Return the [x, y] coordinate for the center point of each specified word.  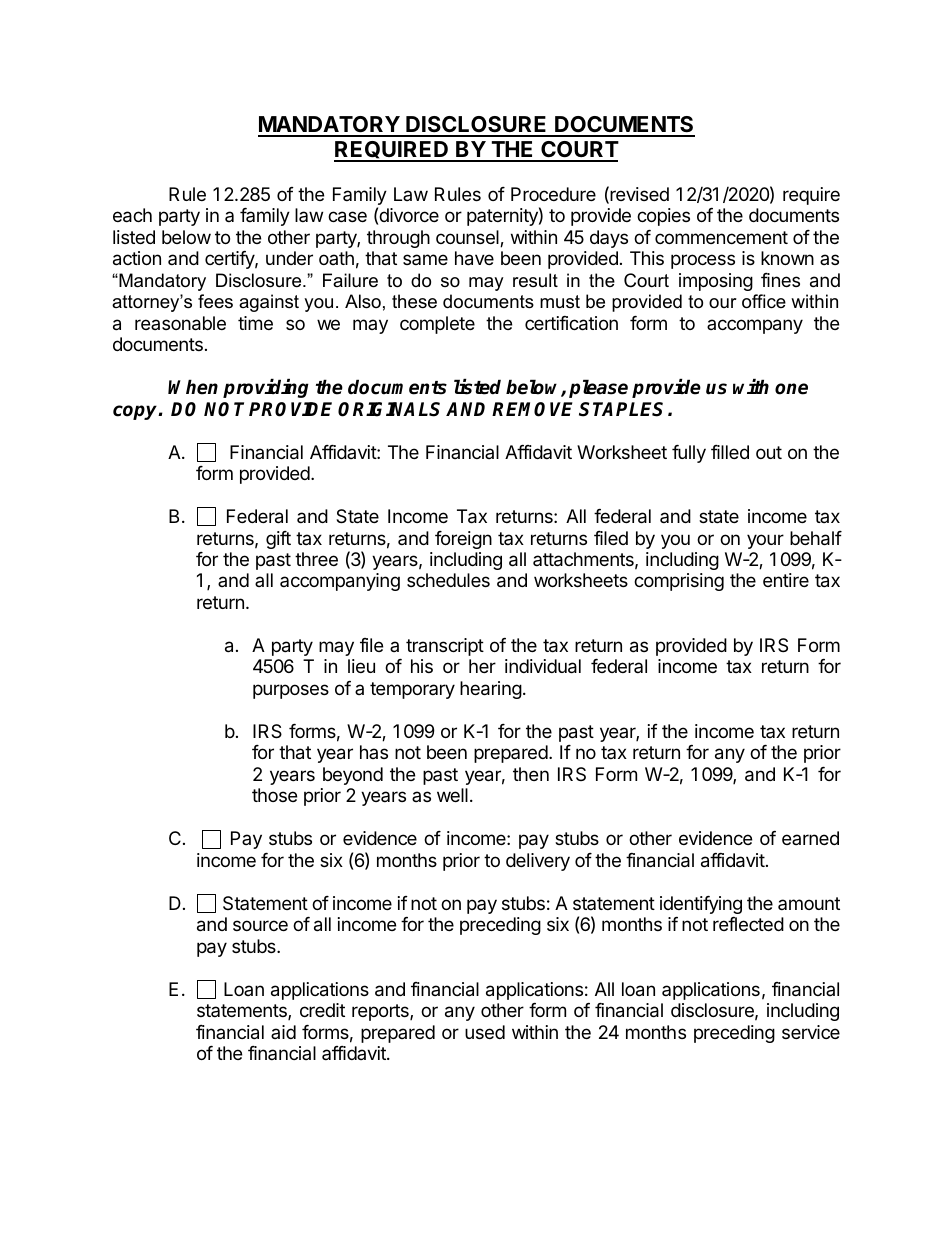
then [531, 774]
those [274, 795]
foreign [463, 540]
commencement [721, 237]
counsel [468, 238]
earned [810, 838]
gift [278, 540]
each [132, 215]
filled [730, 452]
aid [283, 1032]
